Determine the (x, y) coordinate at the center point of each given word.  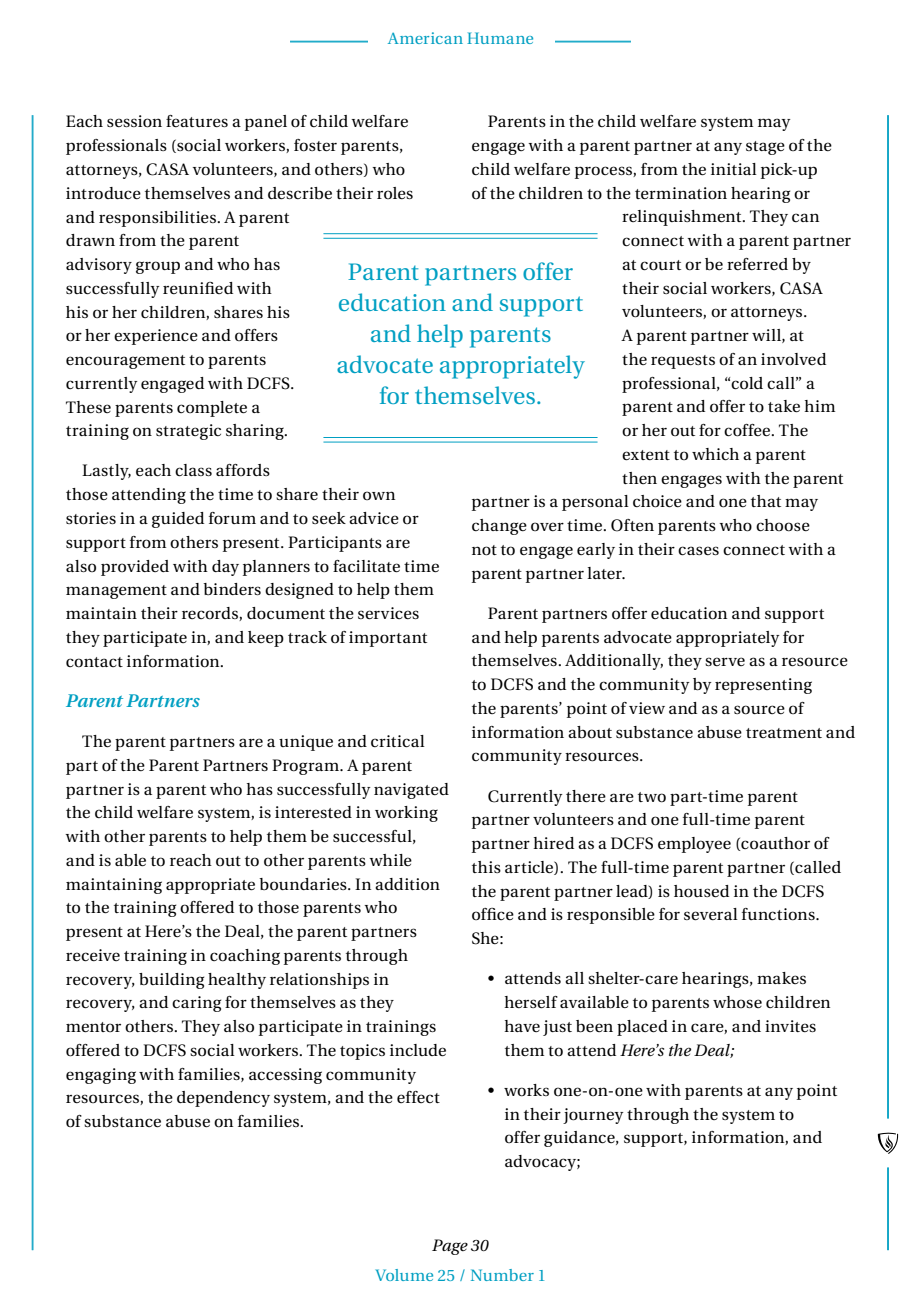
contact (94, 662)
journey (593, 1116)
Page (450, 1247)
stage (765, 148)
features (197, 121)
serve (725, 661)
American (425, 38)
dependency (223, 1099)
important (388, 639)
